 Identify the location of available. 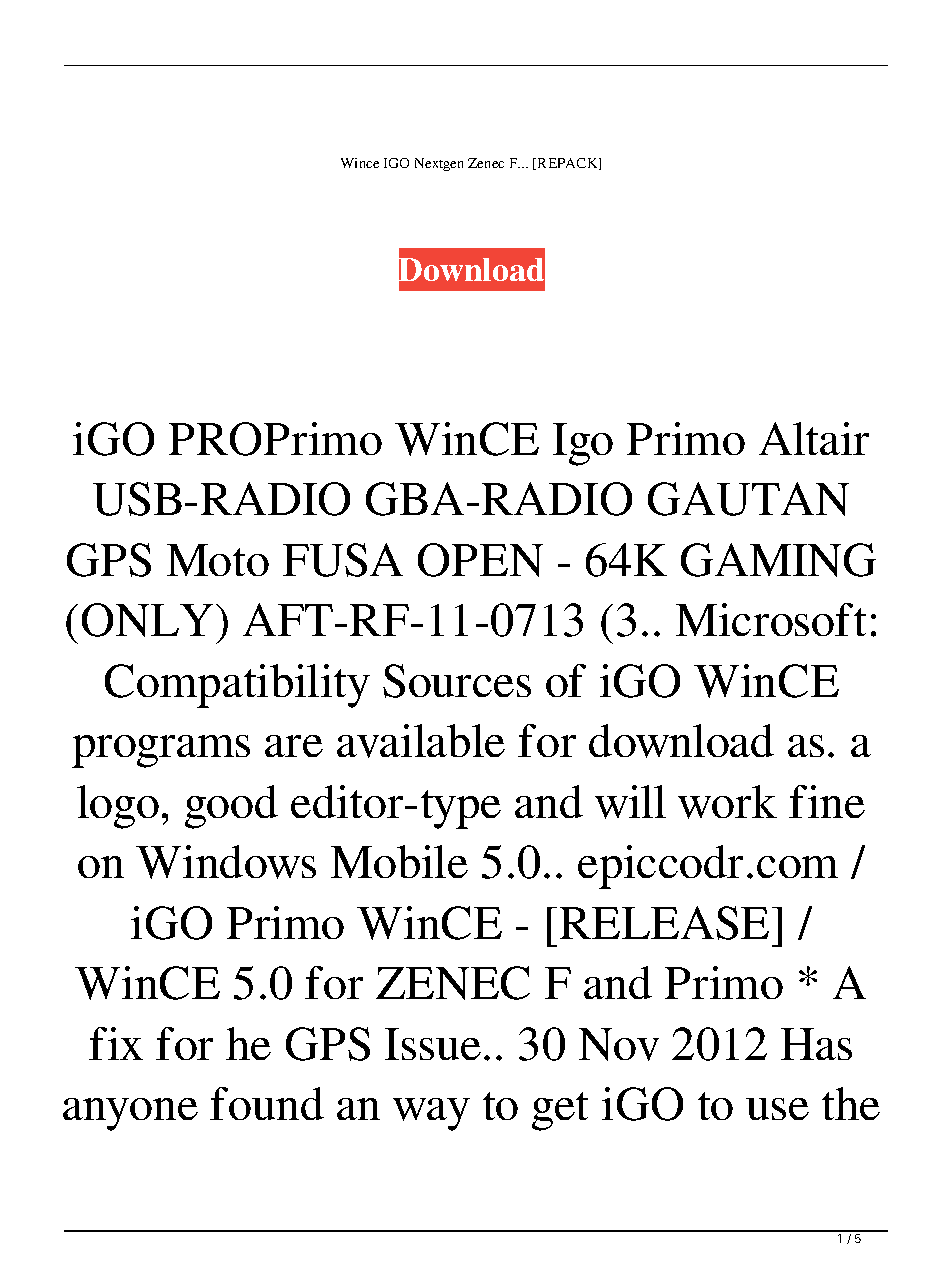
(421, 741).
